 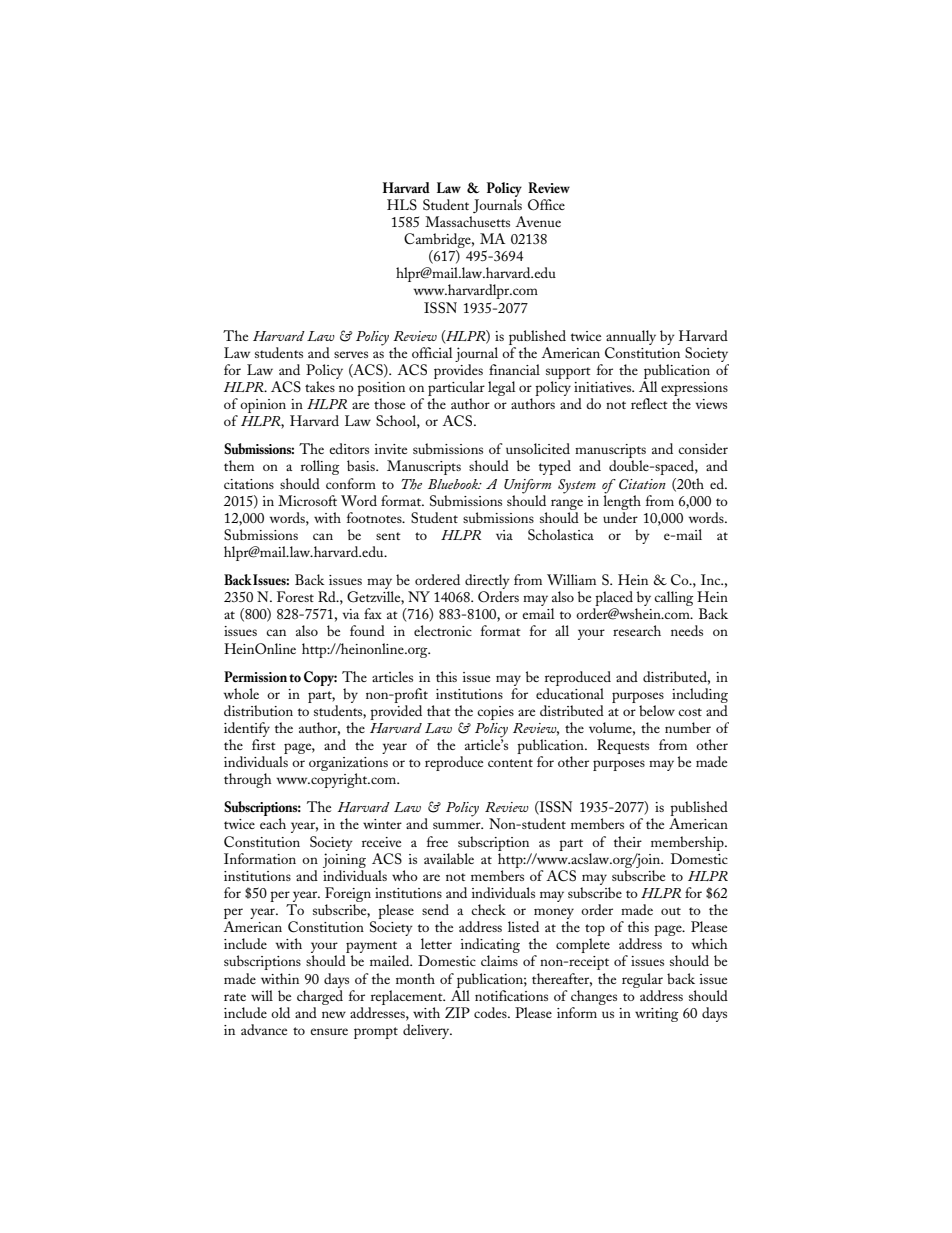 What do you see at coordinates (402, 205) in the screenshot?
I see `HLS` at bounding box center [402, 205].
